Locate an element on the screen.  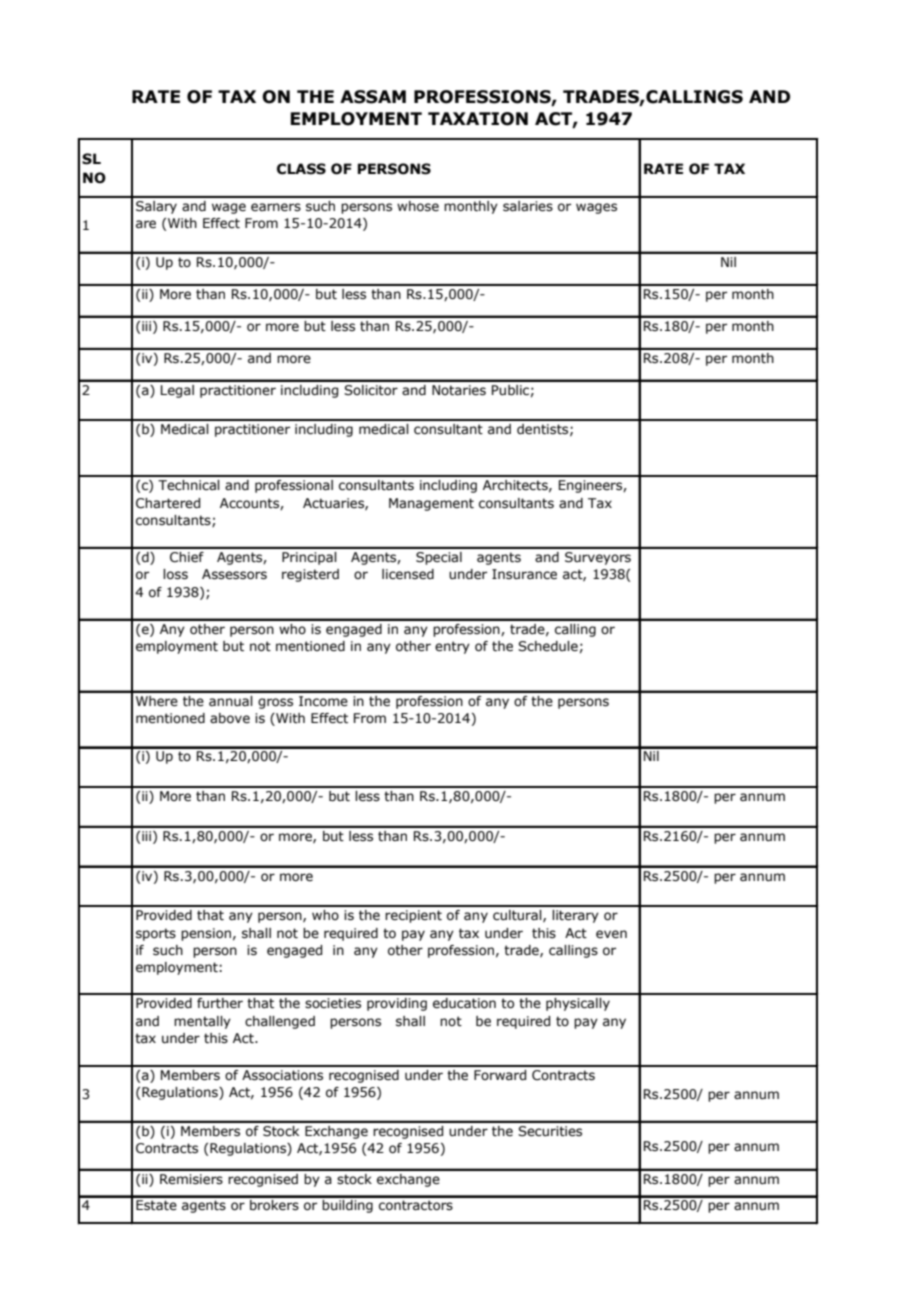
Income is located at coordinates (323, 701).
